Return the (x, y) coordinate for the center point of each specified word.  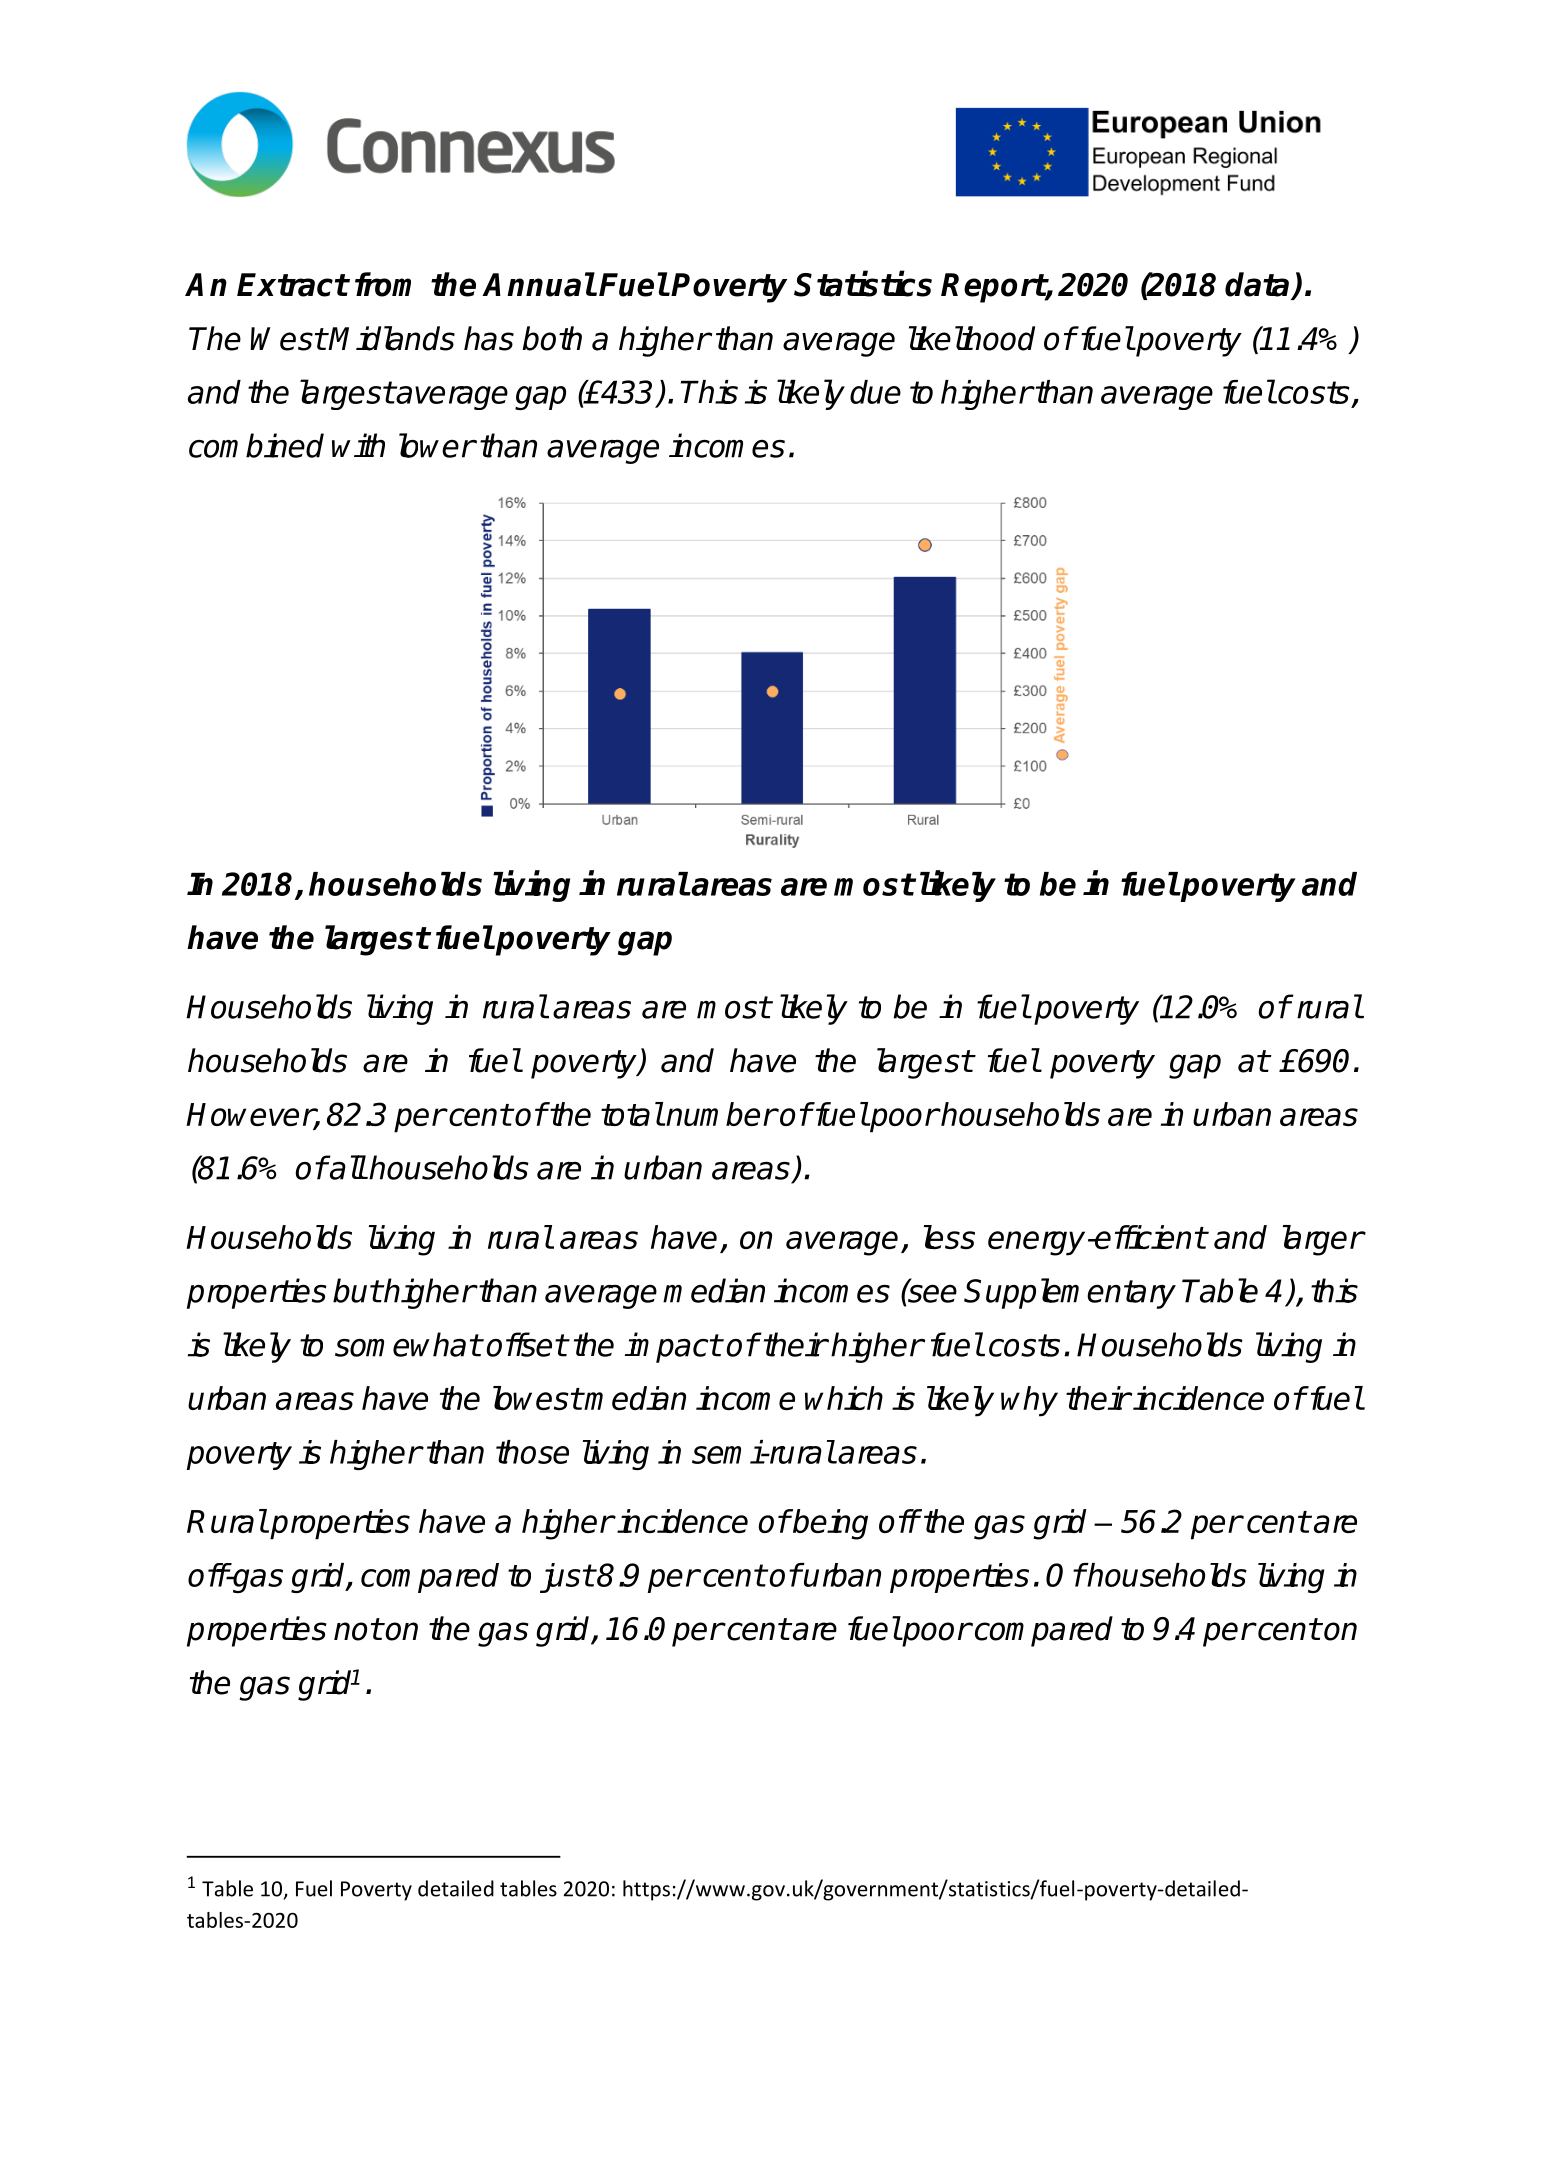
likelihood (972, 338)
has (489, 338)
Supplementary (1070, 1293)
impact (673, 1347)
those (532, 1452)
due (875, 392)
